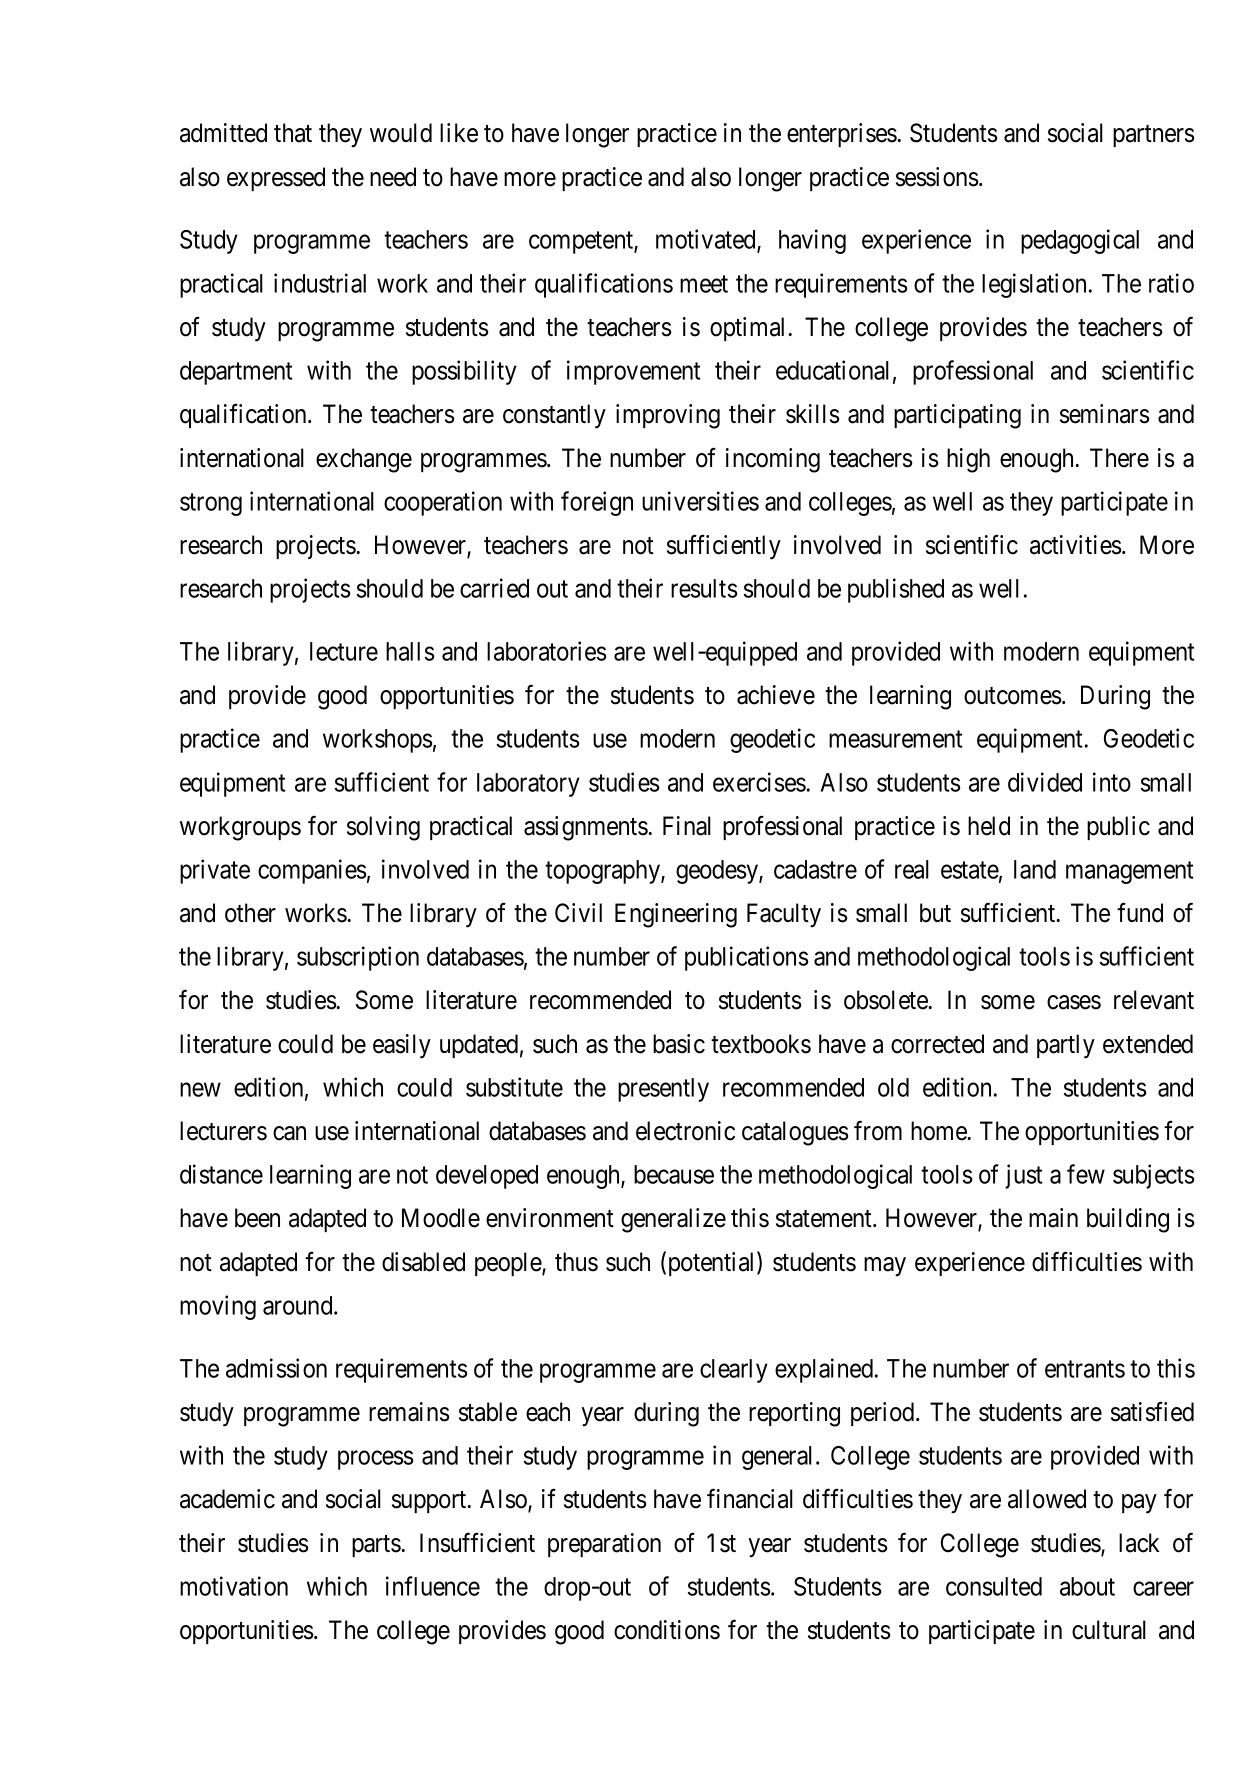 The width and height of the screenshot is (1254, 1773). What do you see at coordinates (276, 179) in the screenshot?
I see `expressed` at bounding box center [276, 179].
